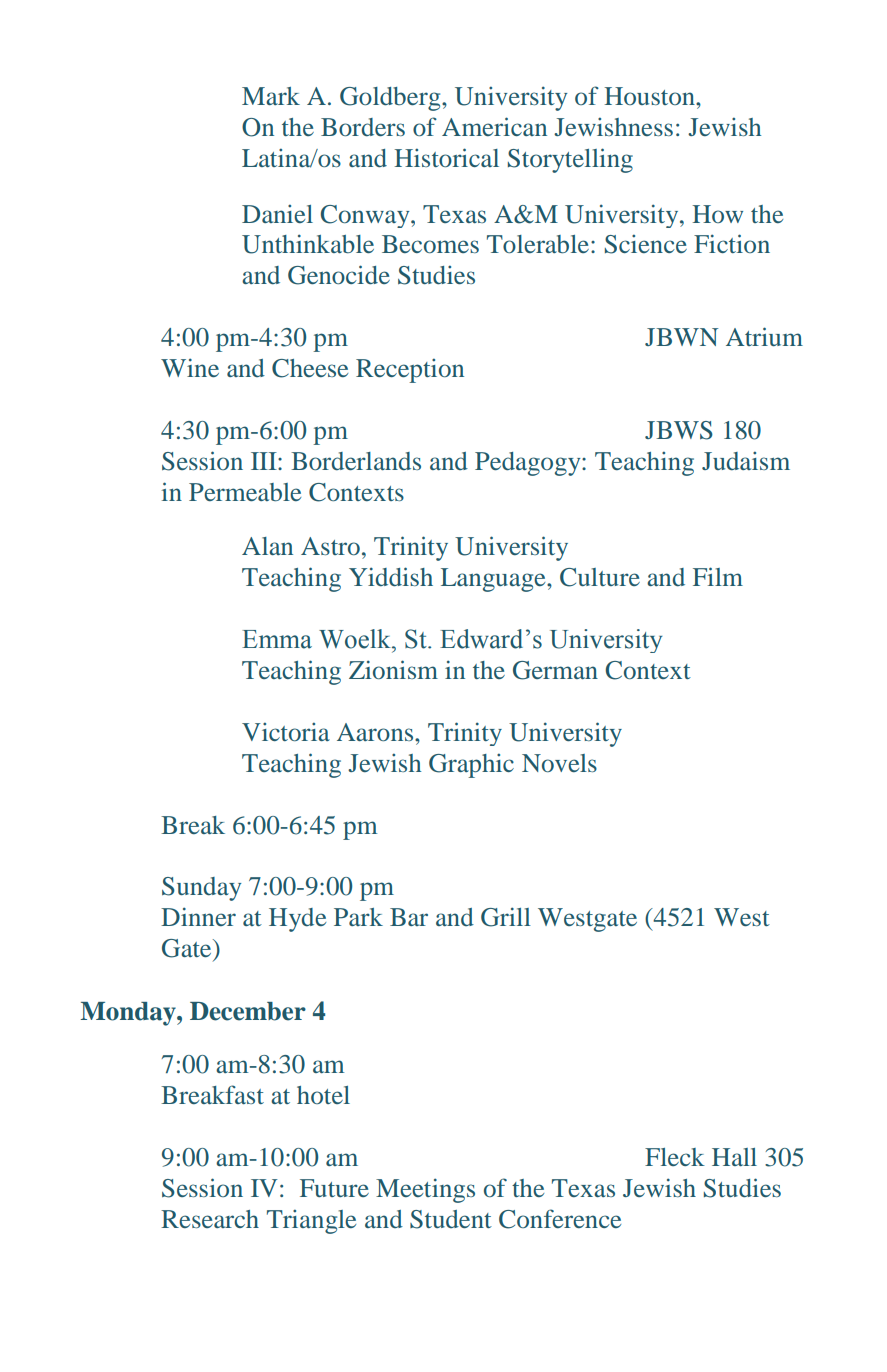 This image has height=1372, width=887. Describe the element at coordinates (451, 1219) in the image. I see `Student` at that location.
